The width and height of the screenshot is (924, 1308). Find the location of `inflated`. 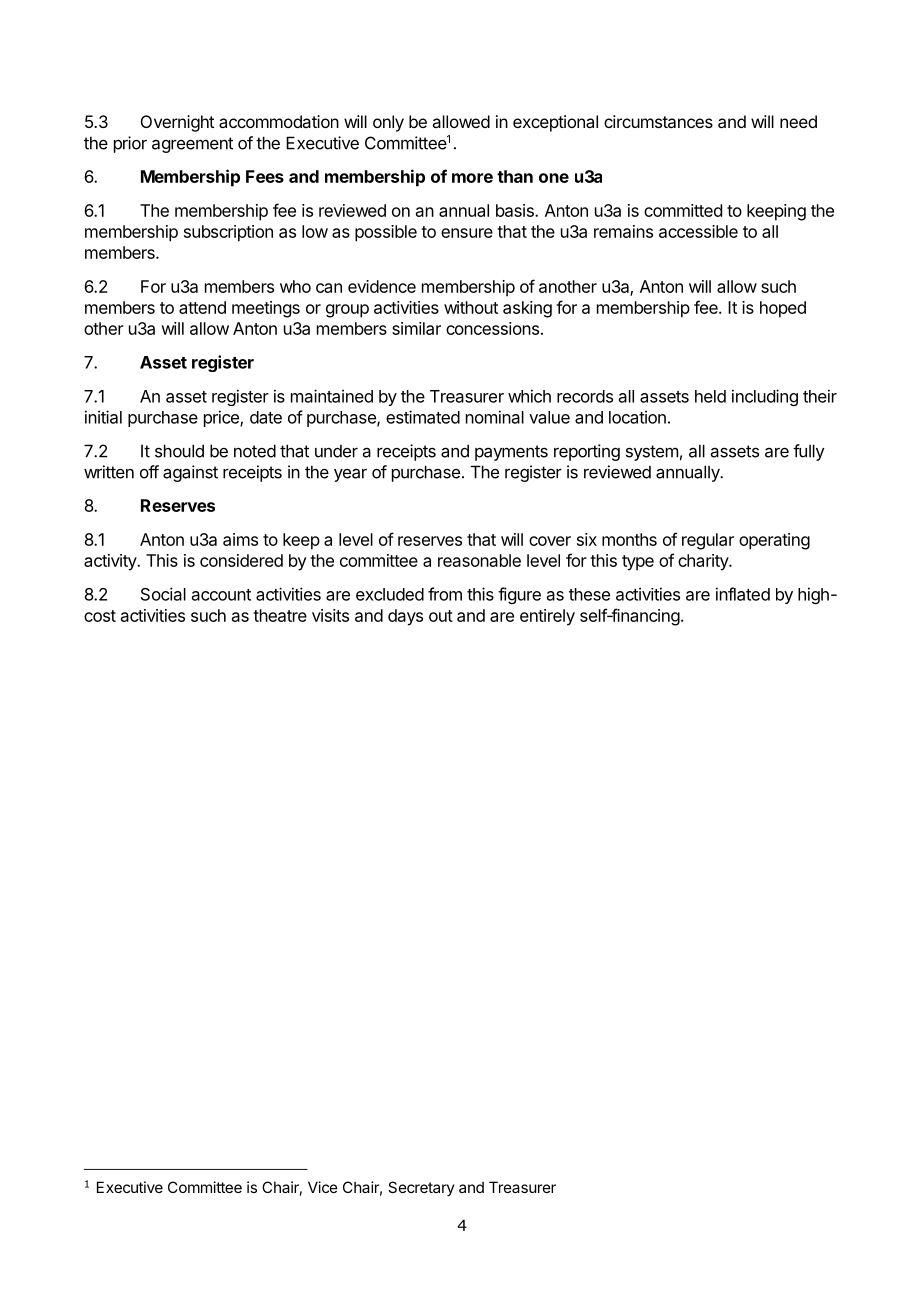

inflated is located at coordinates (743, 594).
